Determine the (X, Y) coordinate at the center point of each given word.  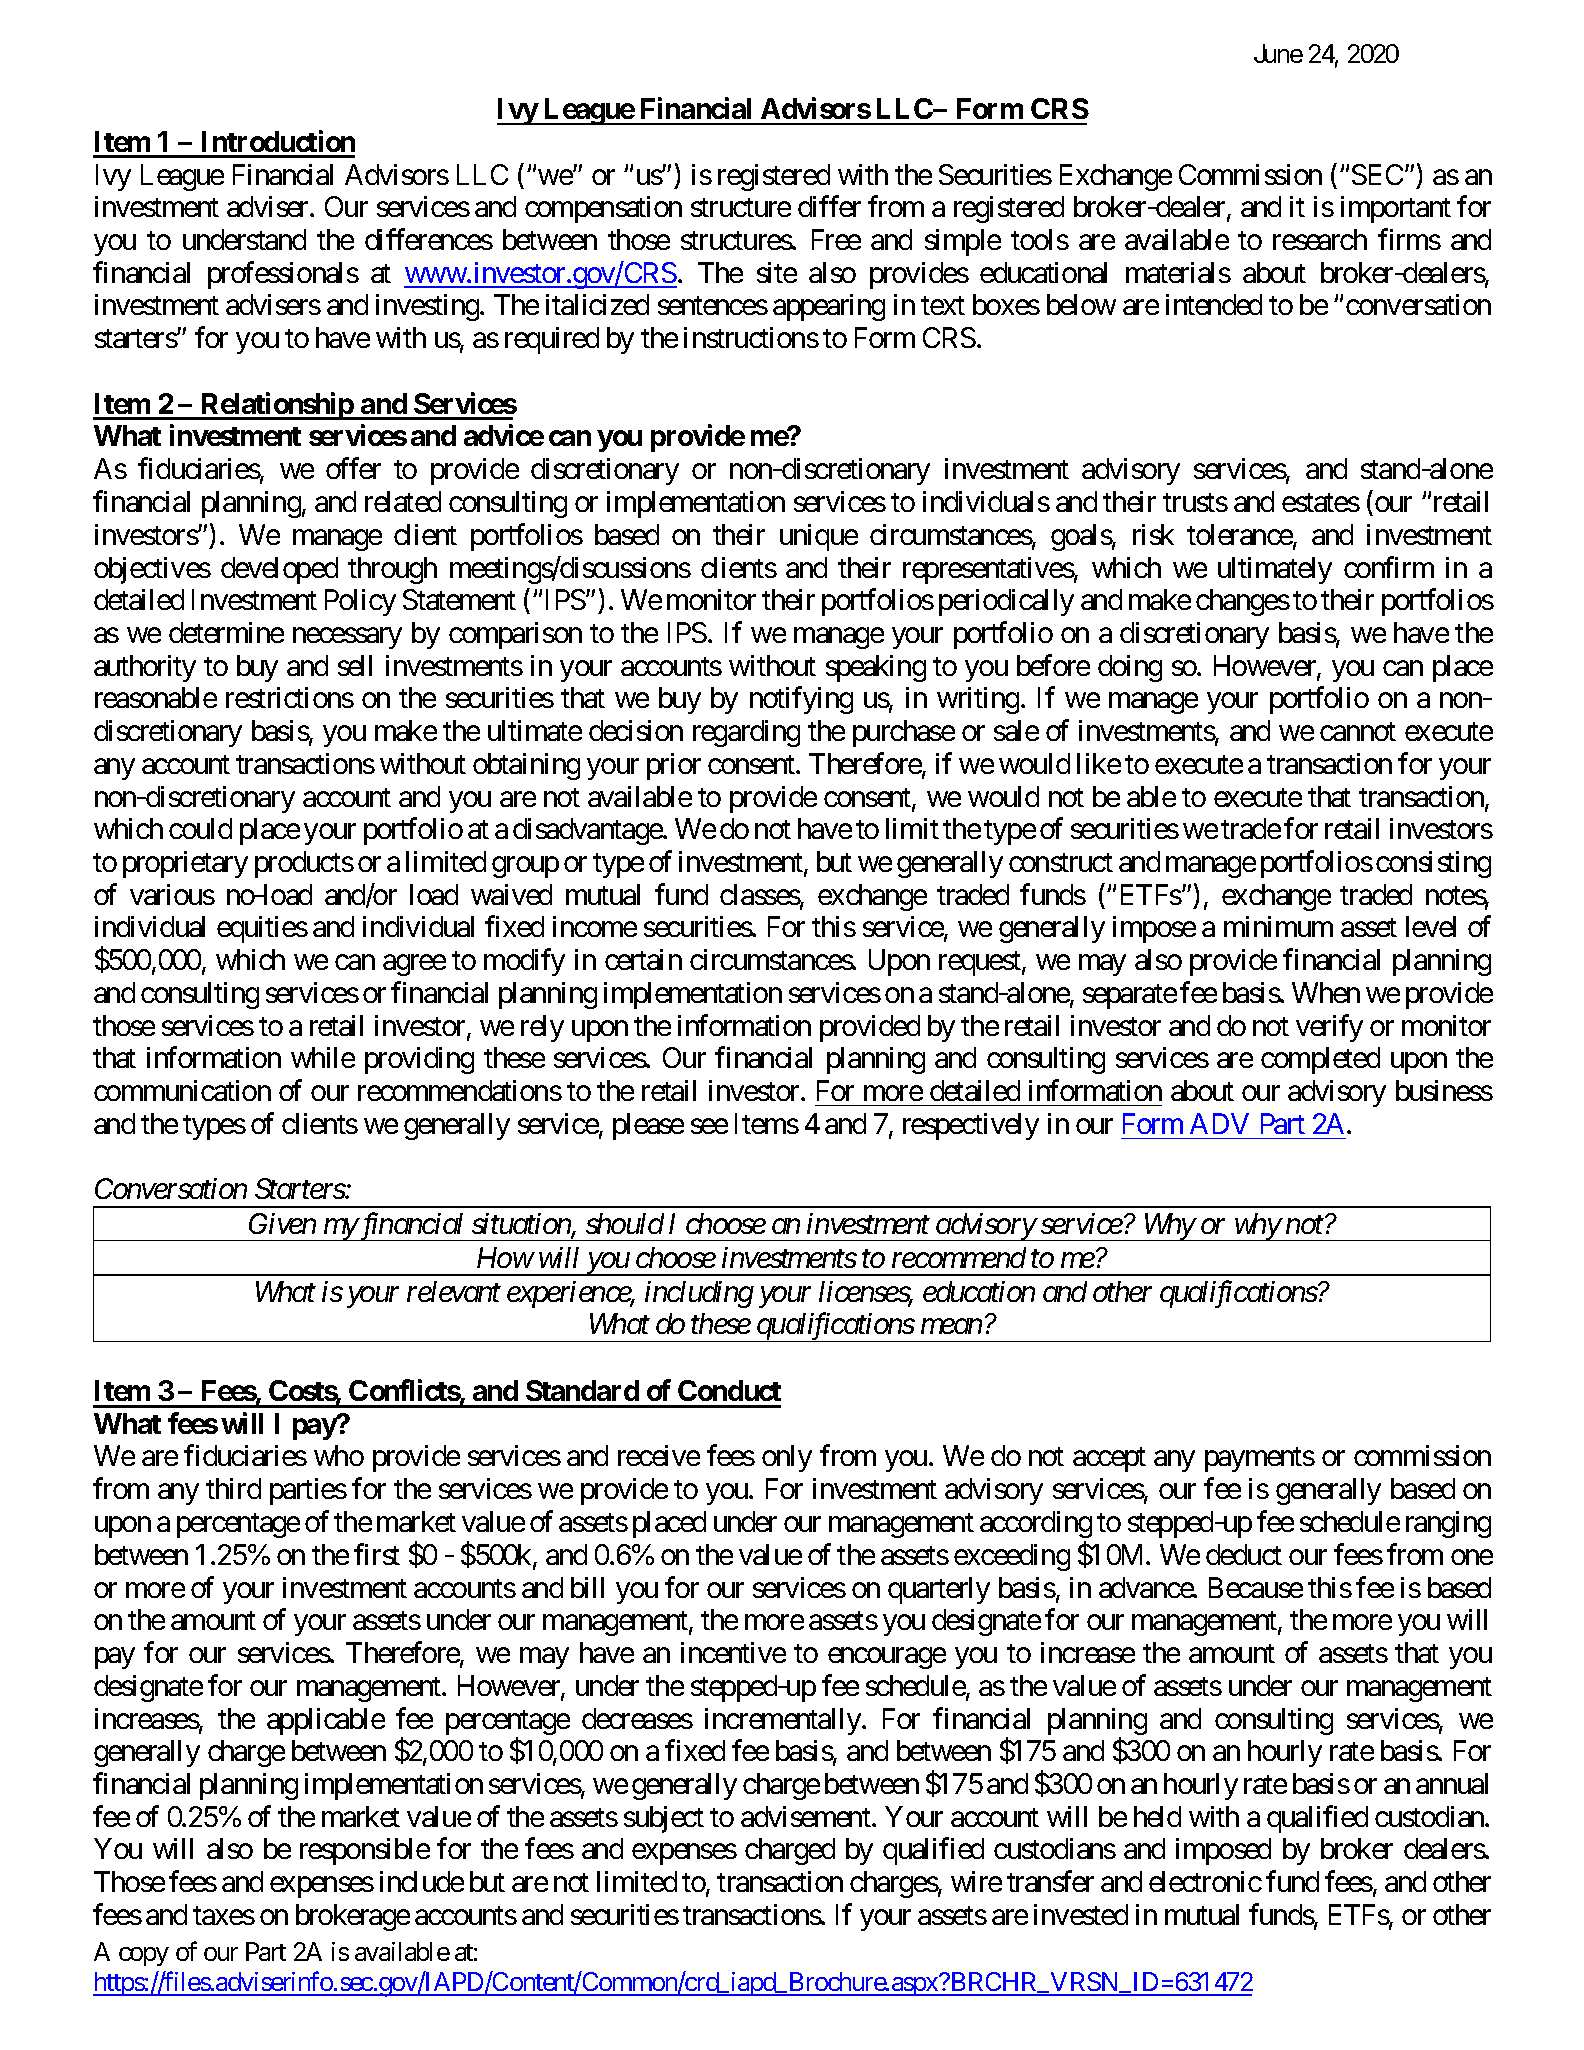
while (323, 1057)
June (1278, 53)
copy (144, 1956)
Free (836, 239)
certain (643, 959)
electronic (1205, 1881)
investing (428, 307)
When (1326, 992)
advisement (807, 1816)
